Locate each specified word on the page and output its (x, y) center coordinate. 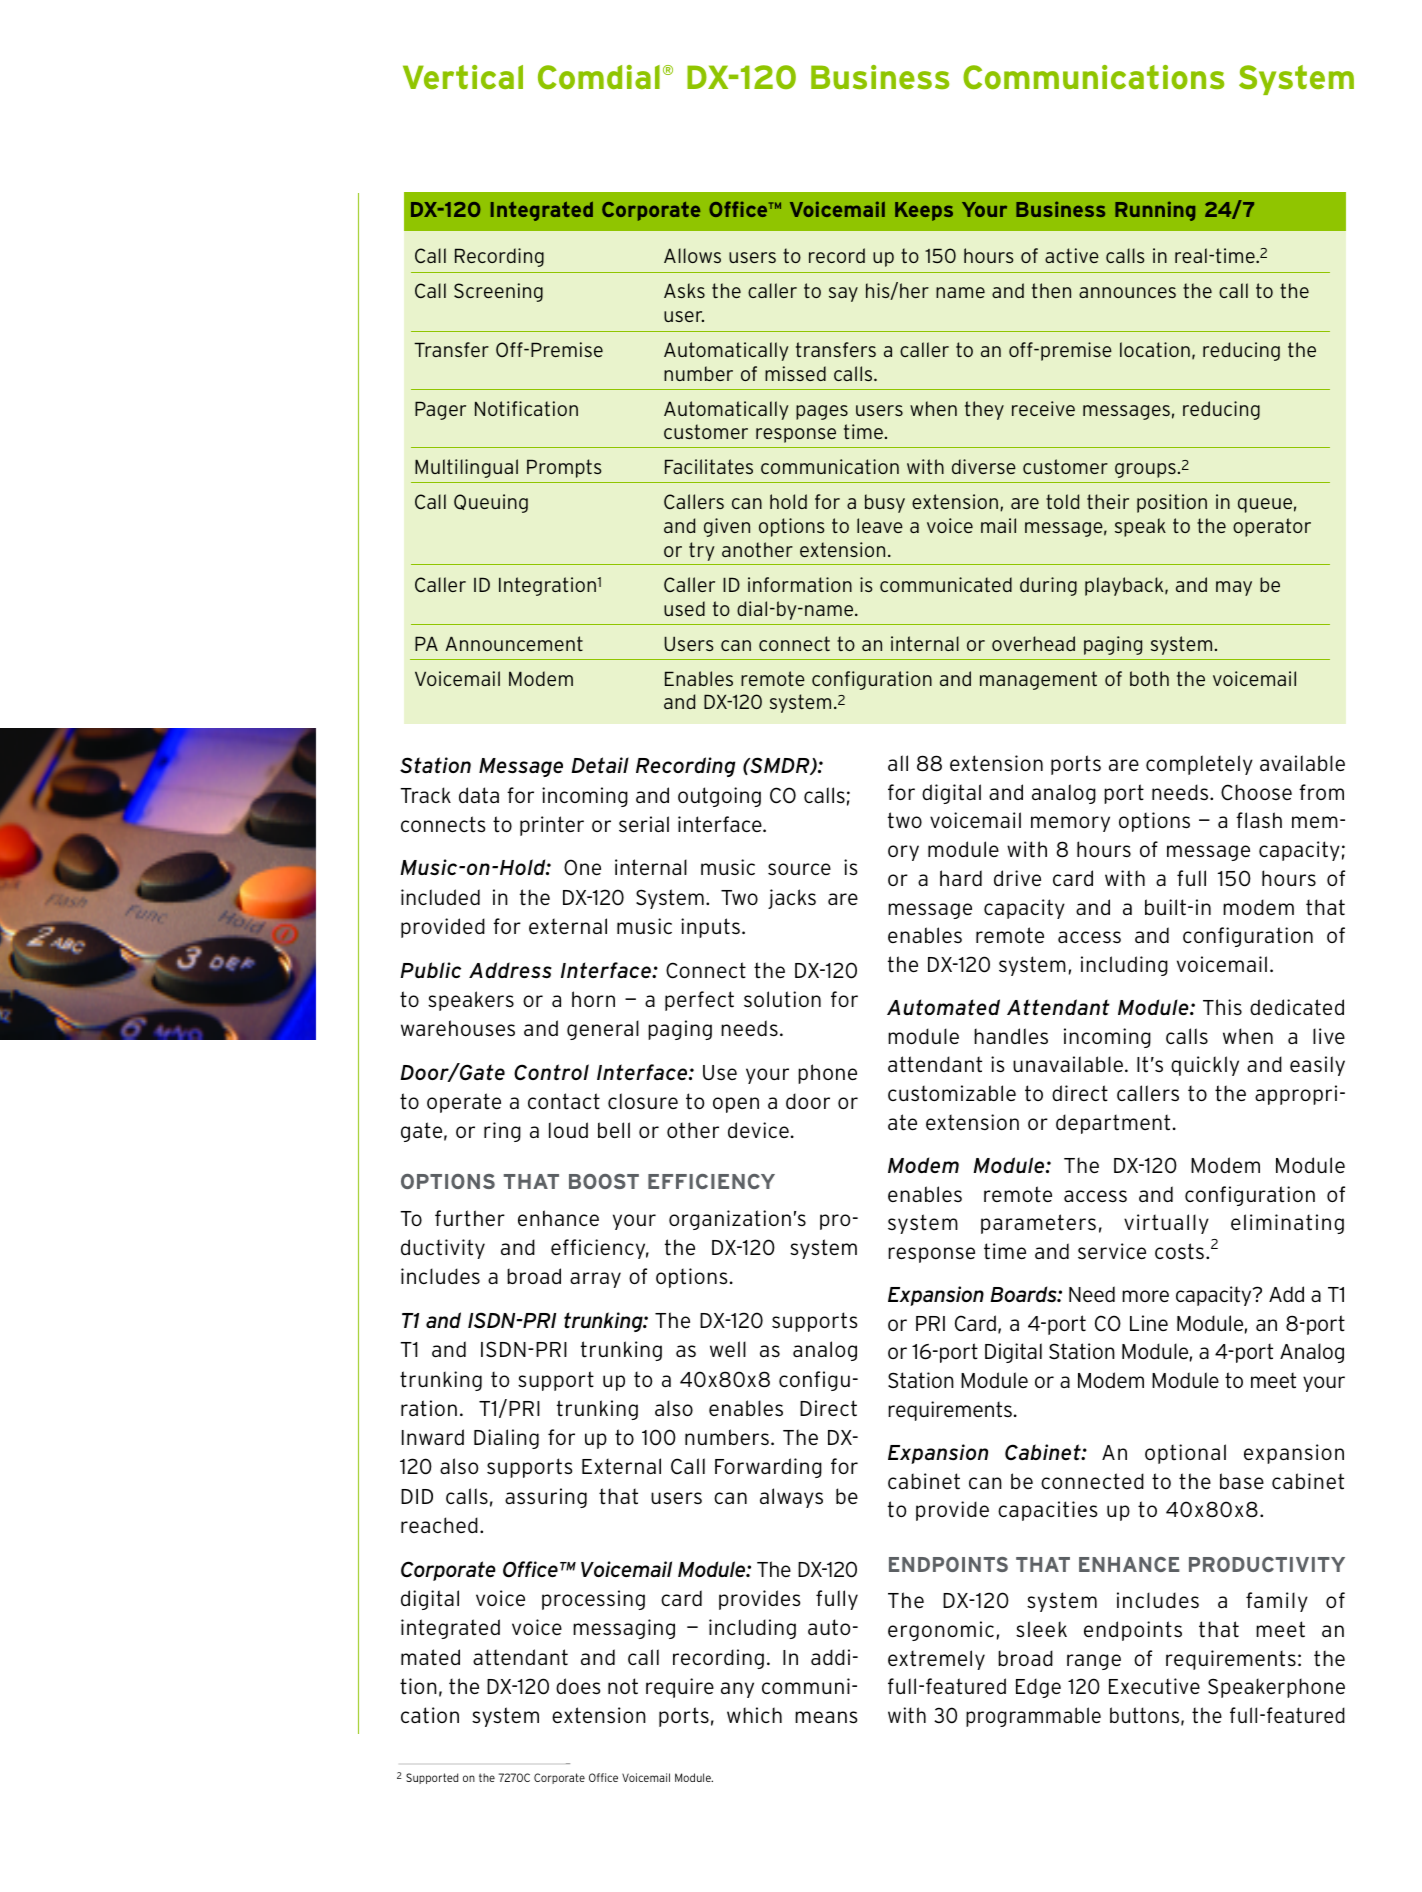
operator (1272, 527)
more (1145, 1296)
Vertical (463, 77)
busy (885, 503)
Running (1155, 211)
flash (1259, 820)
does (578, 1686)
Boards (1024, 1294)
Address (510, 970)
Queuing (491, 503)
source (799, 869)
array (595, 1280)
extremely (936, 1660)
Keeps (924, 211)
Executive (1154, 1686)
